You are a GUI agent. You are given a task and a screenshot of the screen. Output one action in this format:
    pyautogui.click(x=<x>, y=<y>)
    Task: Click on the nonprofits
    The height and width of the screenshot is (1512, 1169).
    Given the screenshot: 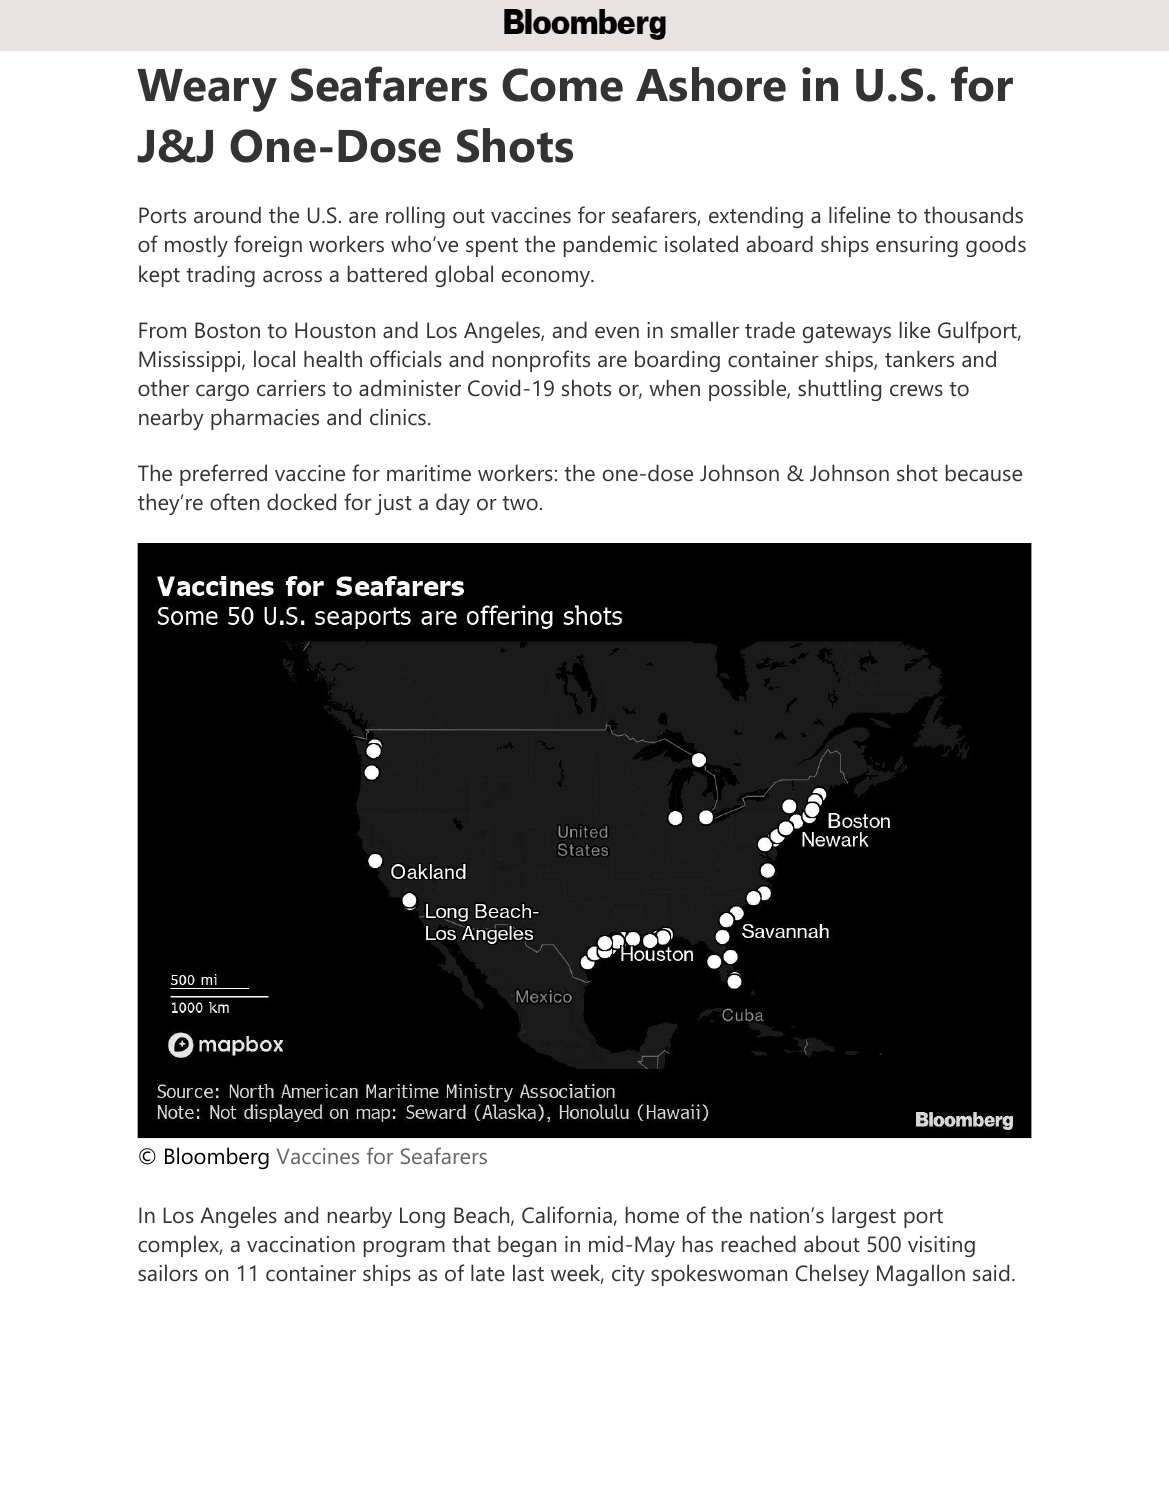 What is the action you would take?
    pyautogui.click(x=541, y=361)
